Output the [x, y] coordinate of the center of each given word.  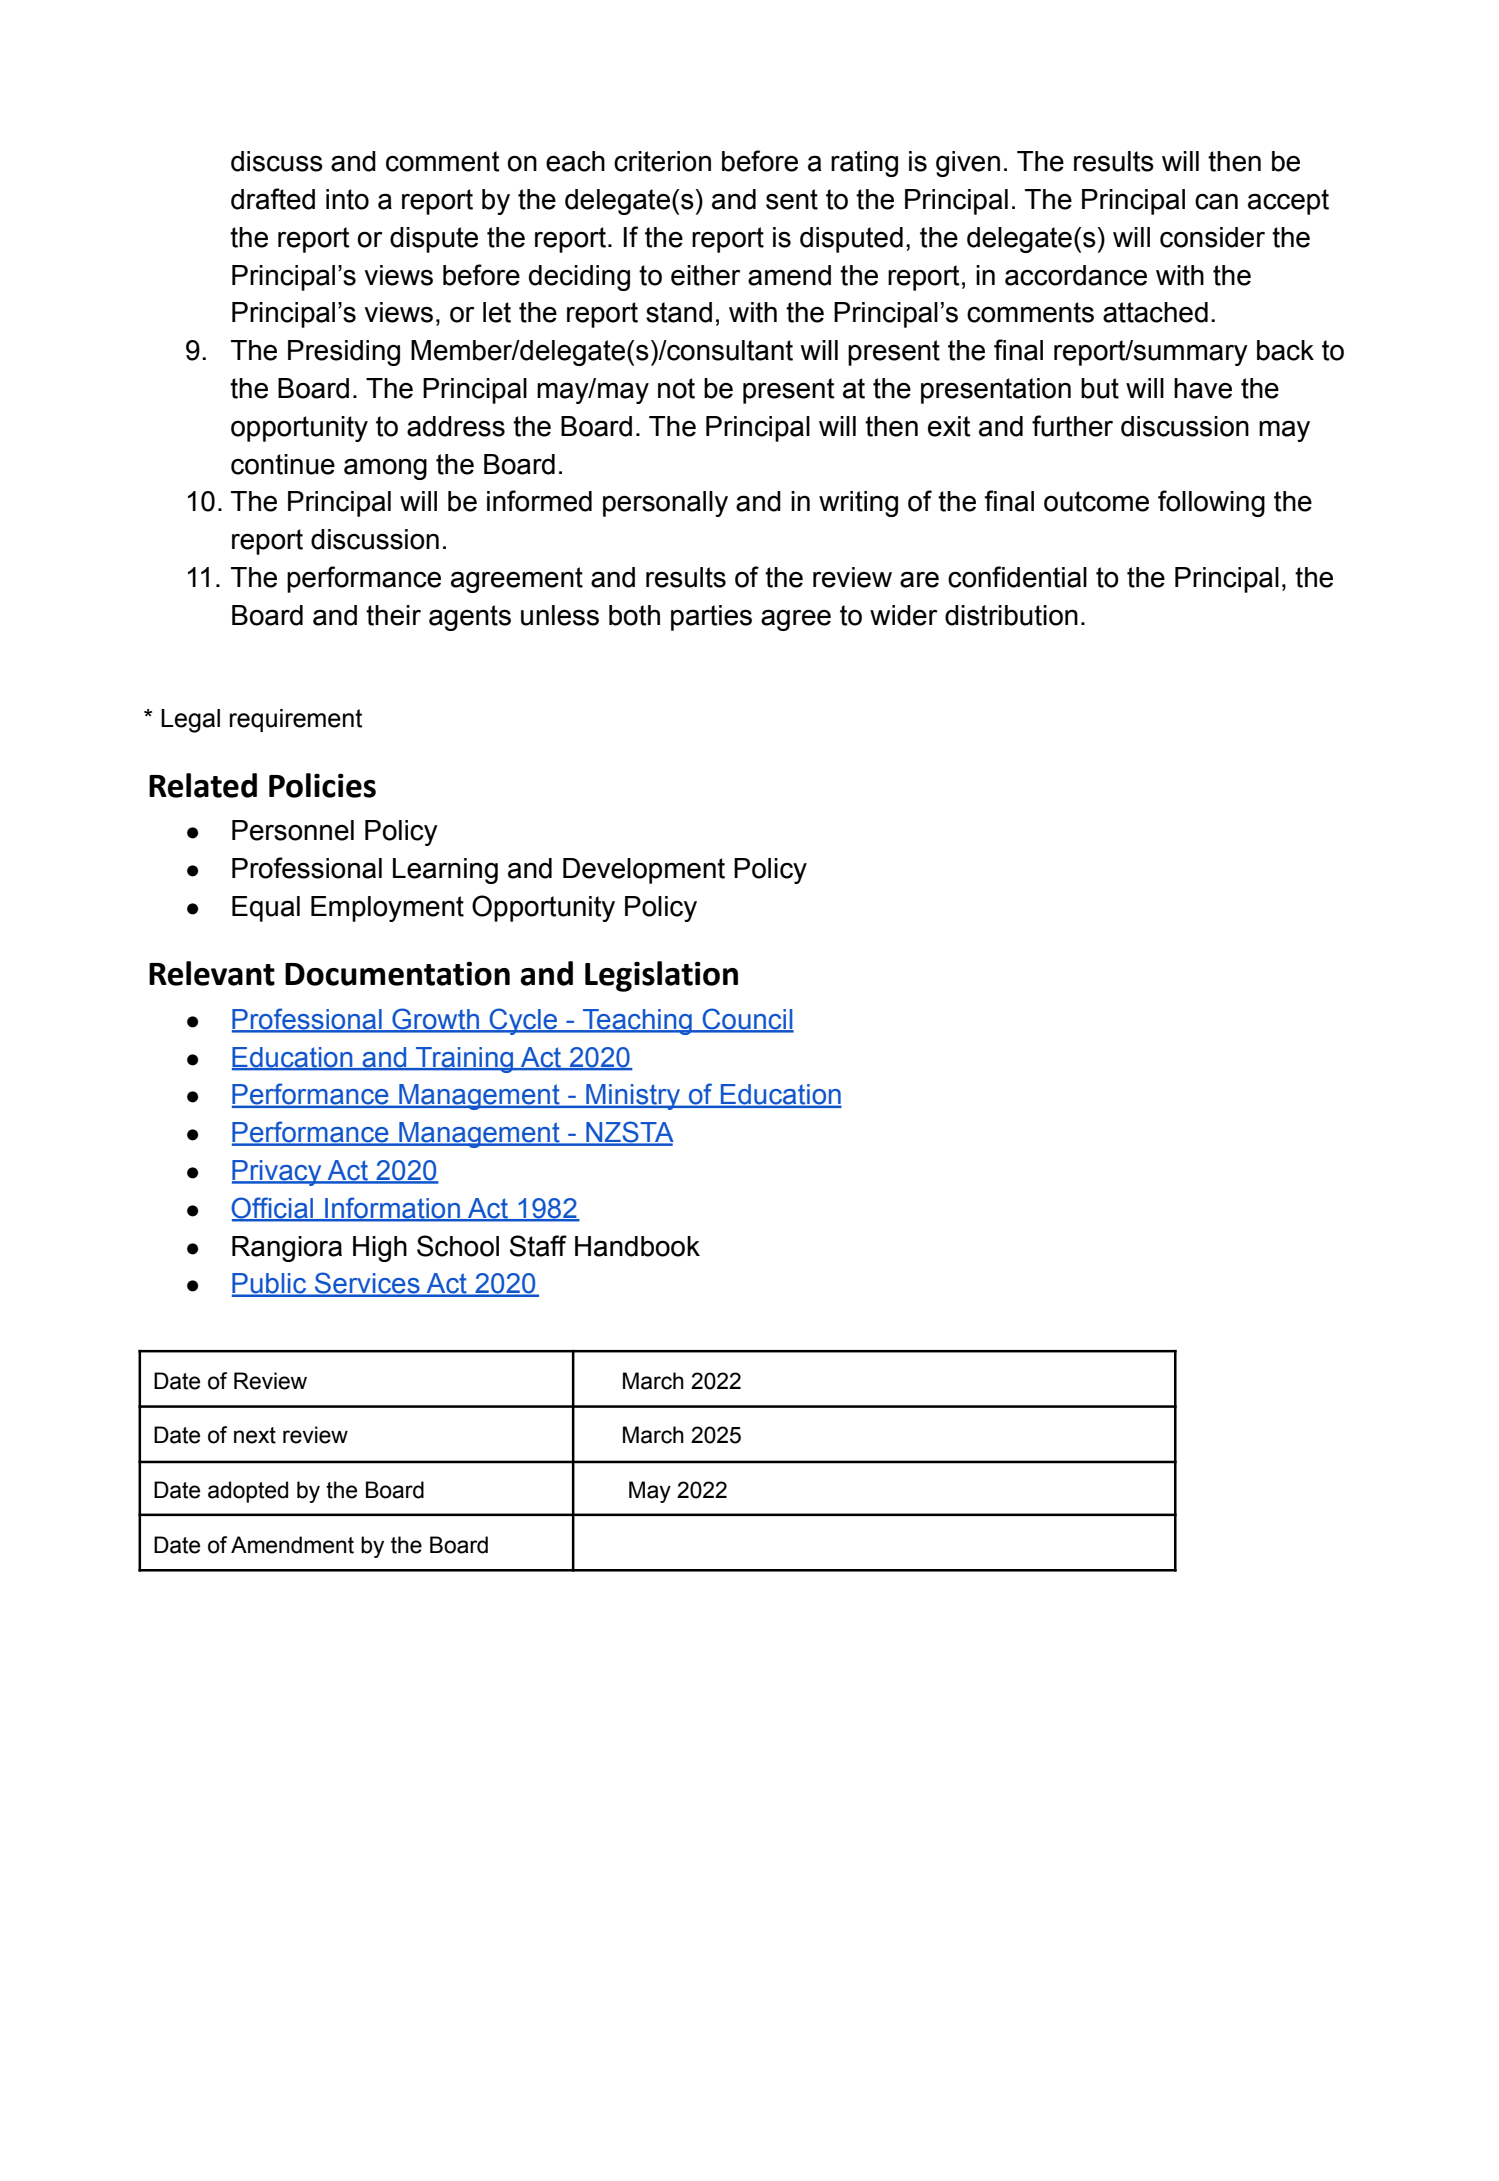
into [347, 199]
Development [644, 871]
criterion [662, 161]
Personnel [293, 830]
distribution [1011, 615]
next [255, 1435]
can [1216, 201]
